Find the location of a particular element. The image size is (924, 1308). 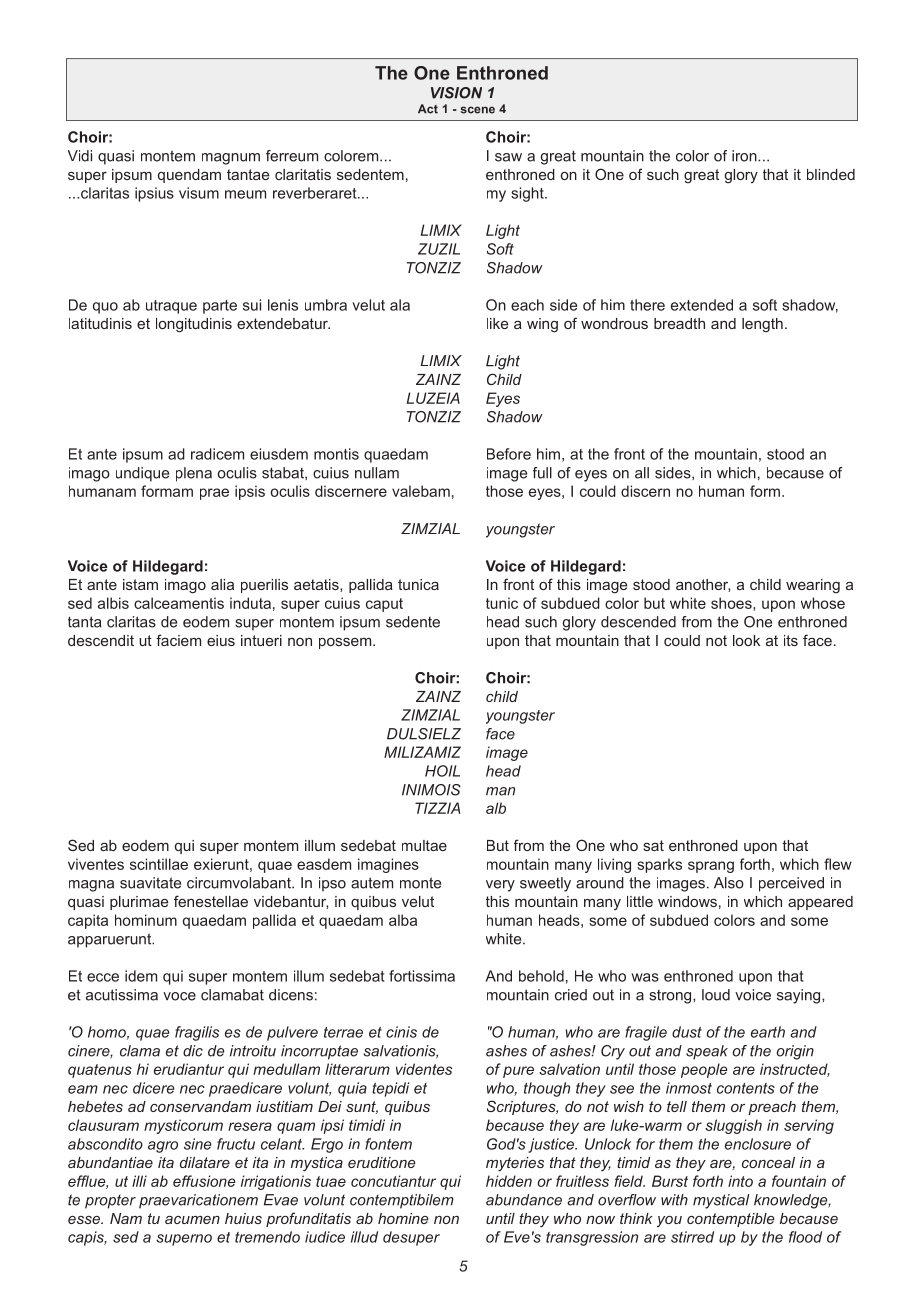

Before is located at coordinates (509, 454).
